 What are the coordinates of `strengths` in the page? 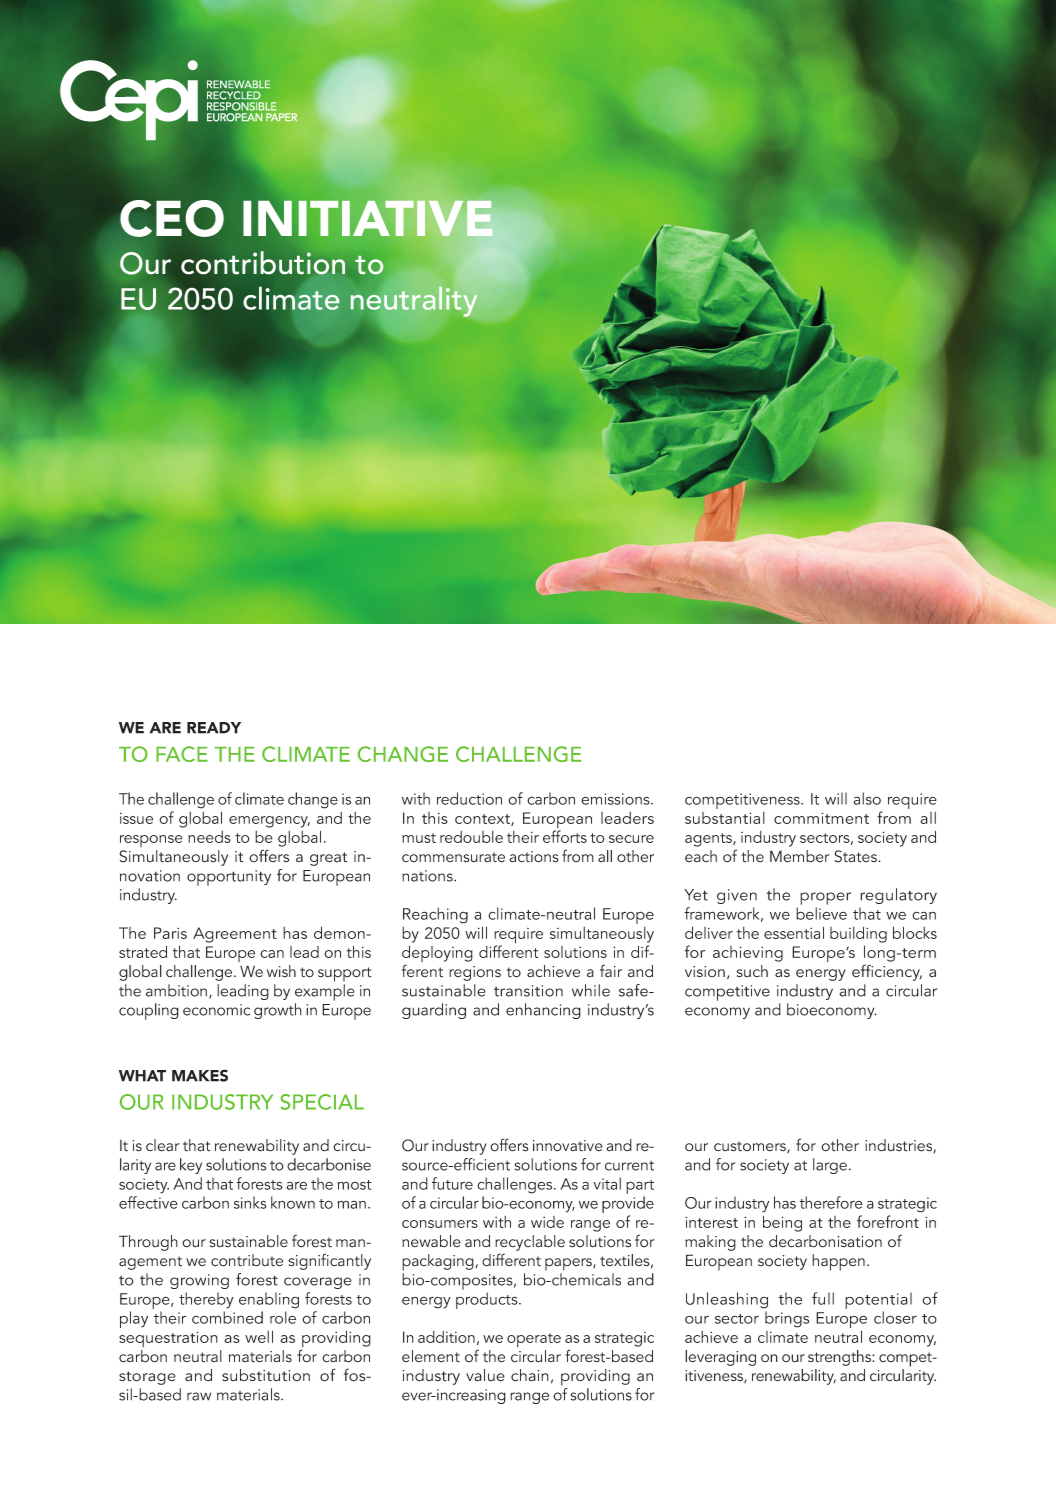 It's located at (840, 1358).
